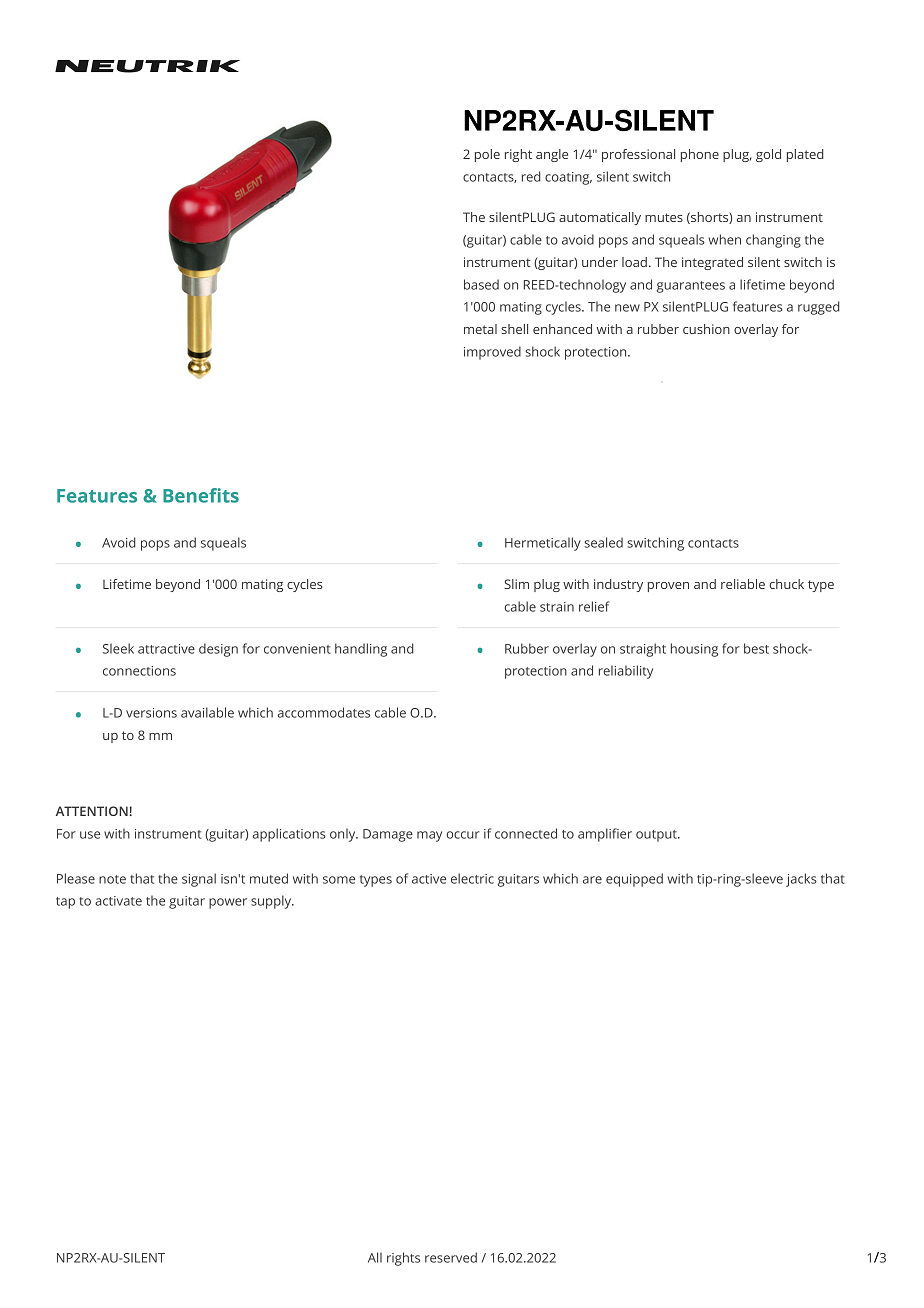 Image resolution: width=924 pixels, height=1308 pixels. What do you see at coordinates (118, 648) in the image?
I see `Sleek` at bounding box center [118, 648].
